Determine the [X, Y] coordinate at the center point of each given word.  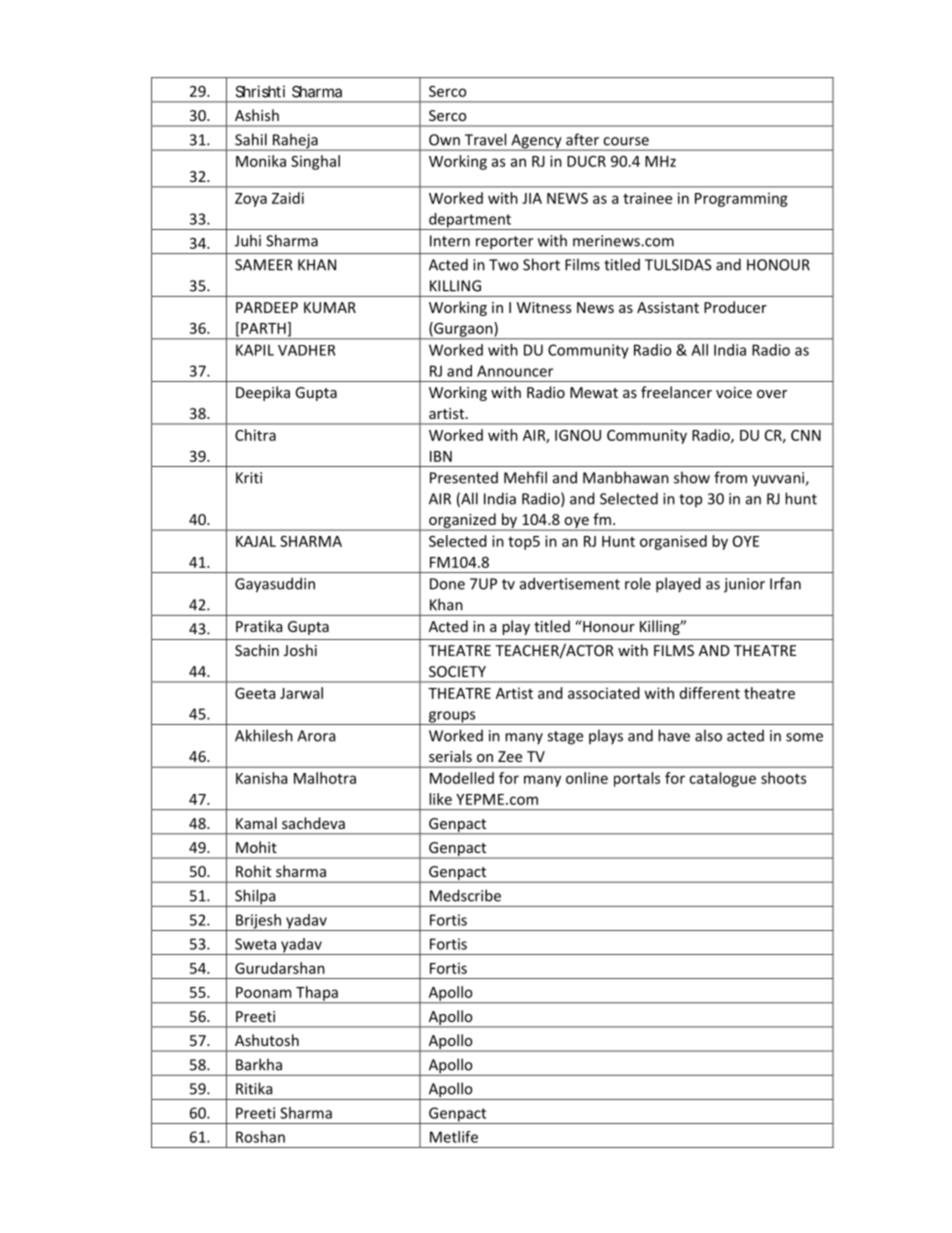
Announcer [515, 371]
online [587, 778]
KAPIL [255, 350]
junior [744, 585]
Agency [536, 142]
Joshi [300, 650]
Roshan [260, 1137]
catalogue [722, 779]
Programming [741, 199]
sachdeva [313, 823]
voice [734, 392]
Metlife [454, 1137]
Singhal [315, 162]
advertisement [570, 583]
